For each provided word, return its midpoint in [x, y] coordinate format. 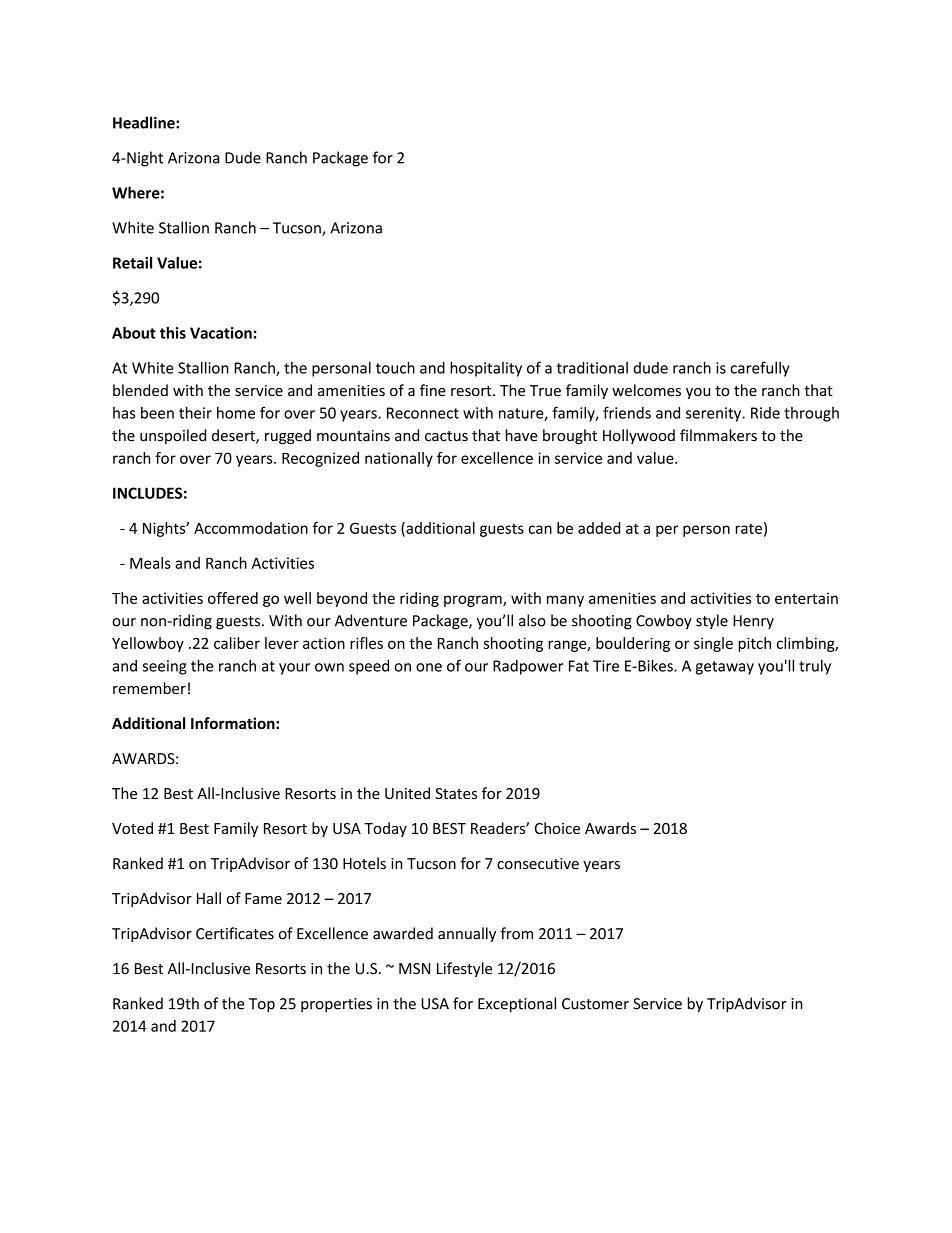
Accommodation [251, 528]
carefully [760, 369]
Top [262, 1005]
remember [149, 688]
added [599, 528]
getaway [724, 668]
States [456, 793]
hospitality [486, 369]
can [540, 529]
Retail [132, 262]
